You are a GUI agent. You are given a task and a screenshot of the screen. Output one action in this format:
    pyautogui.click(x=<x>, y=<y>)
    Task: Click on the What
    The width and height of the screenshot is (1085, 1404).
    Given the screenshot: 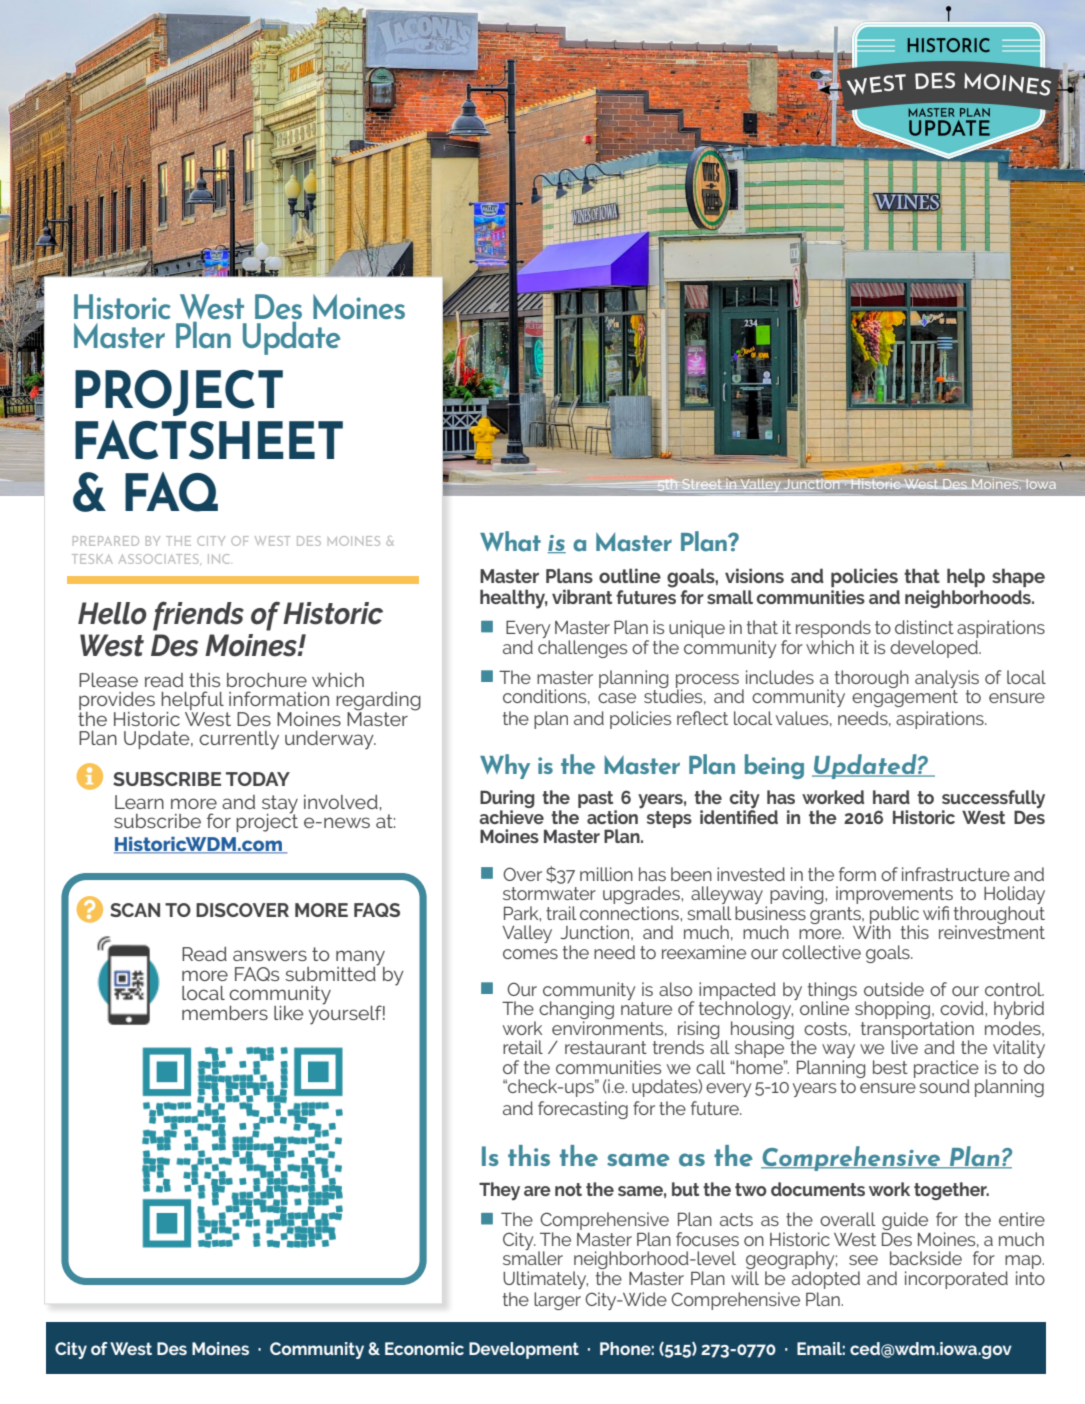 What is the action you would take?
    pyautogui.click(x=510, y=541)
